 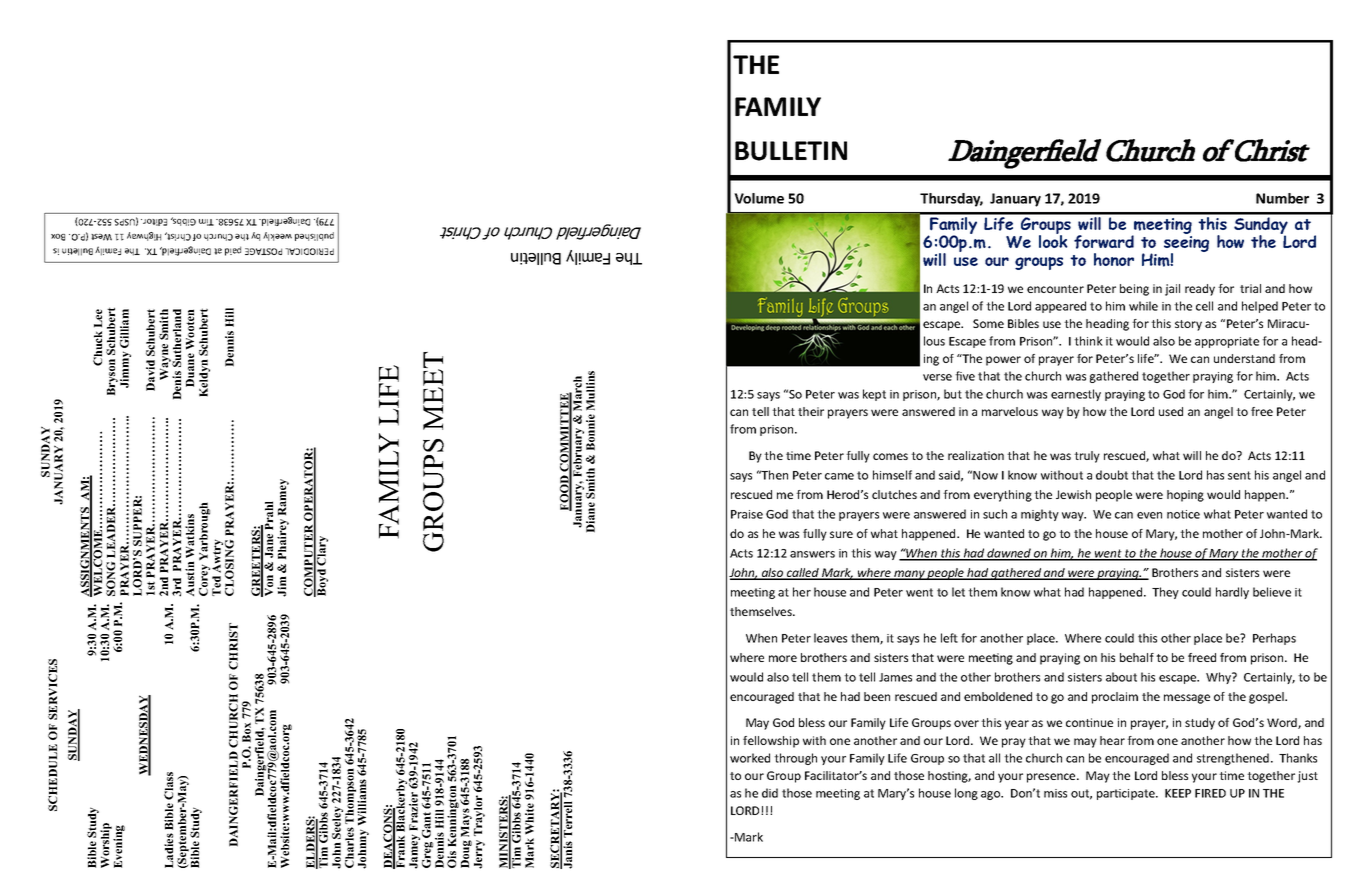 I want to click on Number, so click(x=1282, y=198).
